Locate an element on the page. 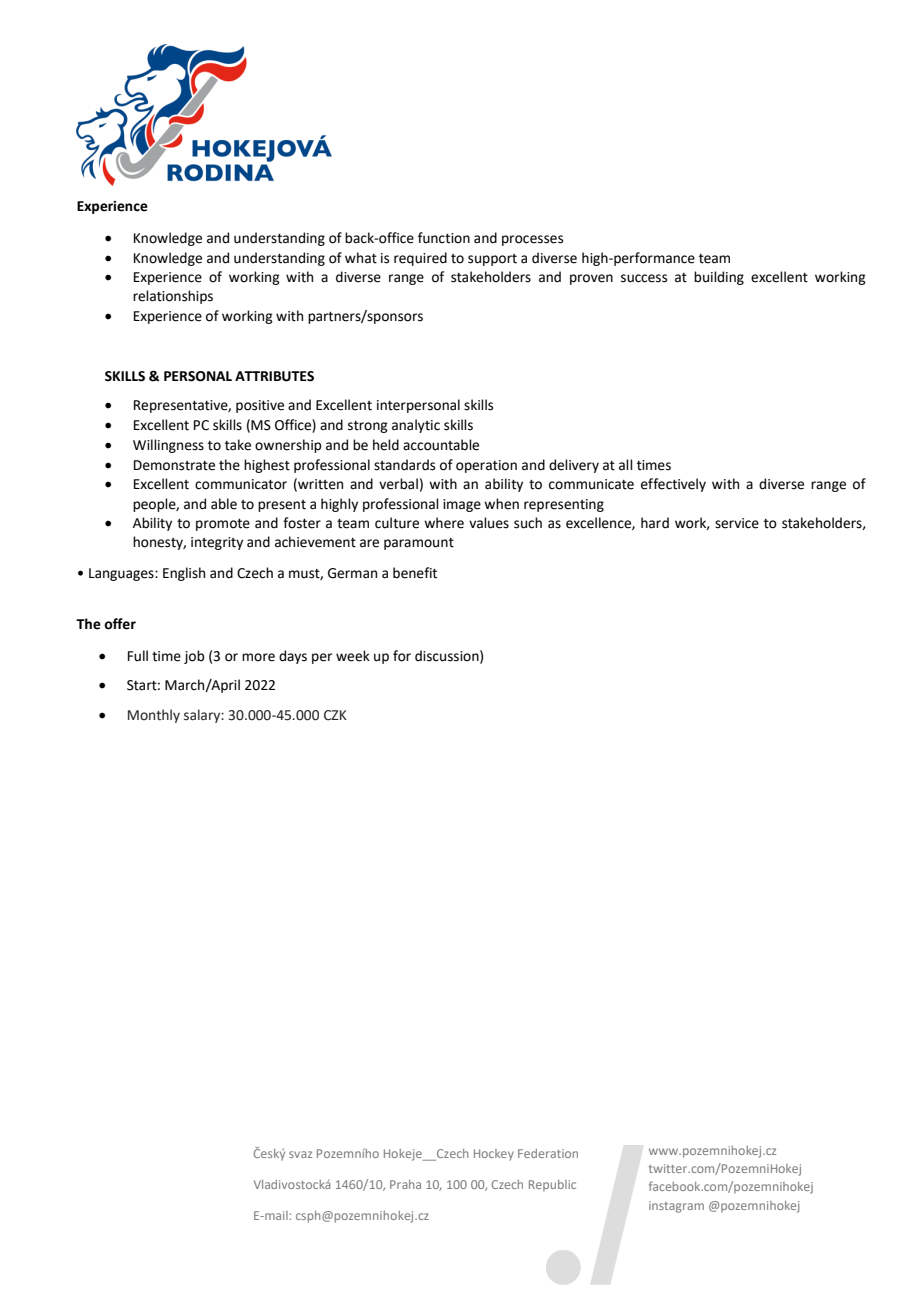 Image resolution: width=924 pixels, height=1308 pixels. Demonstrate is located at coordinates (174, 465).
